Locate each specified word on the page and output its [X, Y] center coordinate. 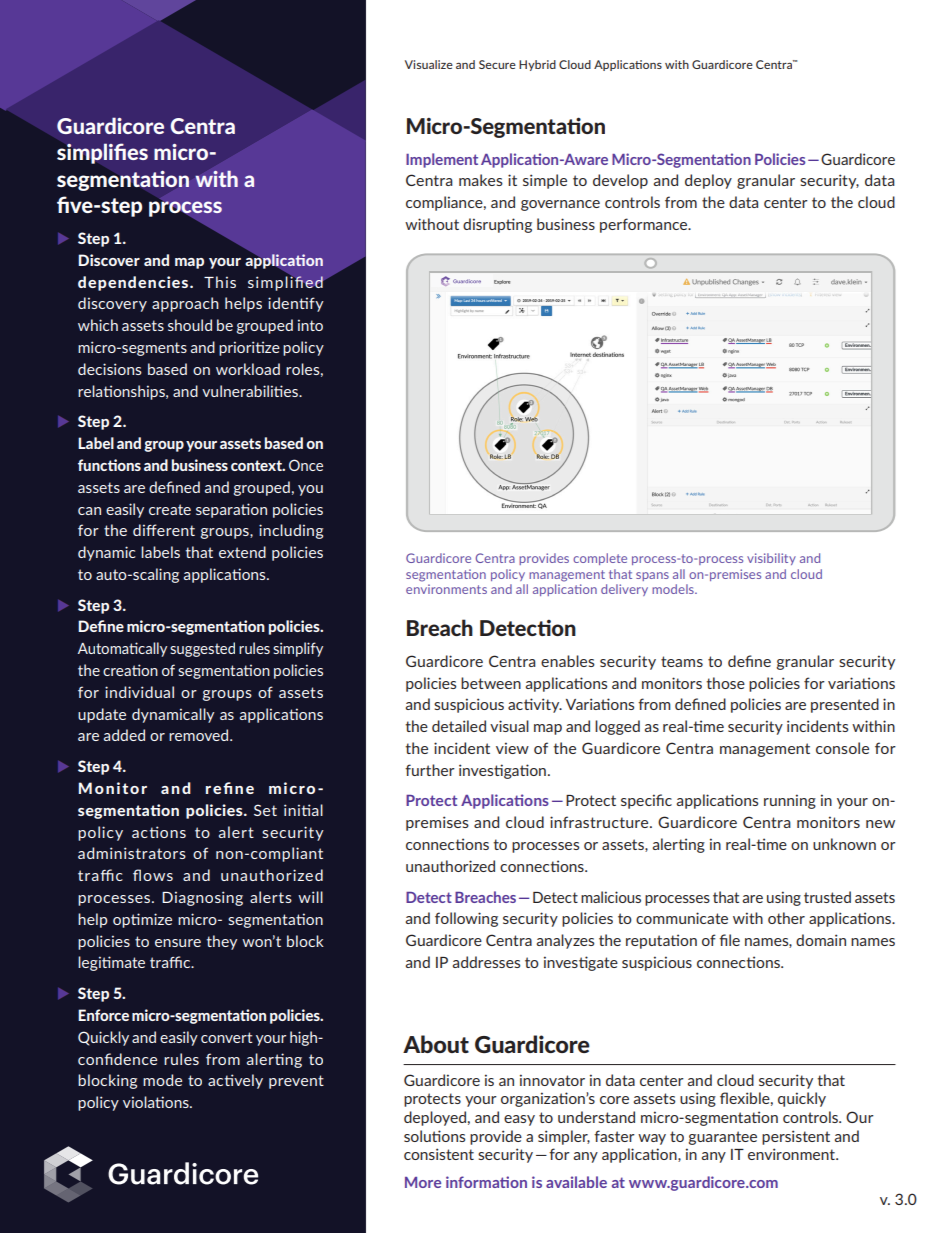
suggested [202, 649]
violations [157, 1102]
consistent [439, 1154]
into [310, 325]
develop [620, 181]
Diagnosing [202, 898]
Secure [497, 64]
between [491, 683]
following [466, 919]
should [190, 325]
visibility [771, 559]
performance [645, 225]
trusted [827, 897]
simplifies [102, 153]
